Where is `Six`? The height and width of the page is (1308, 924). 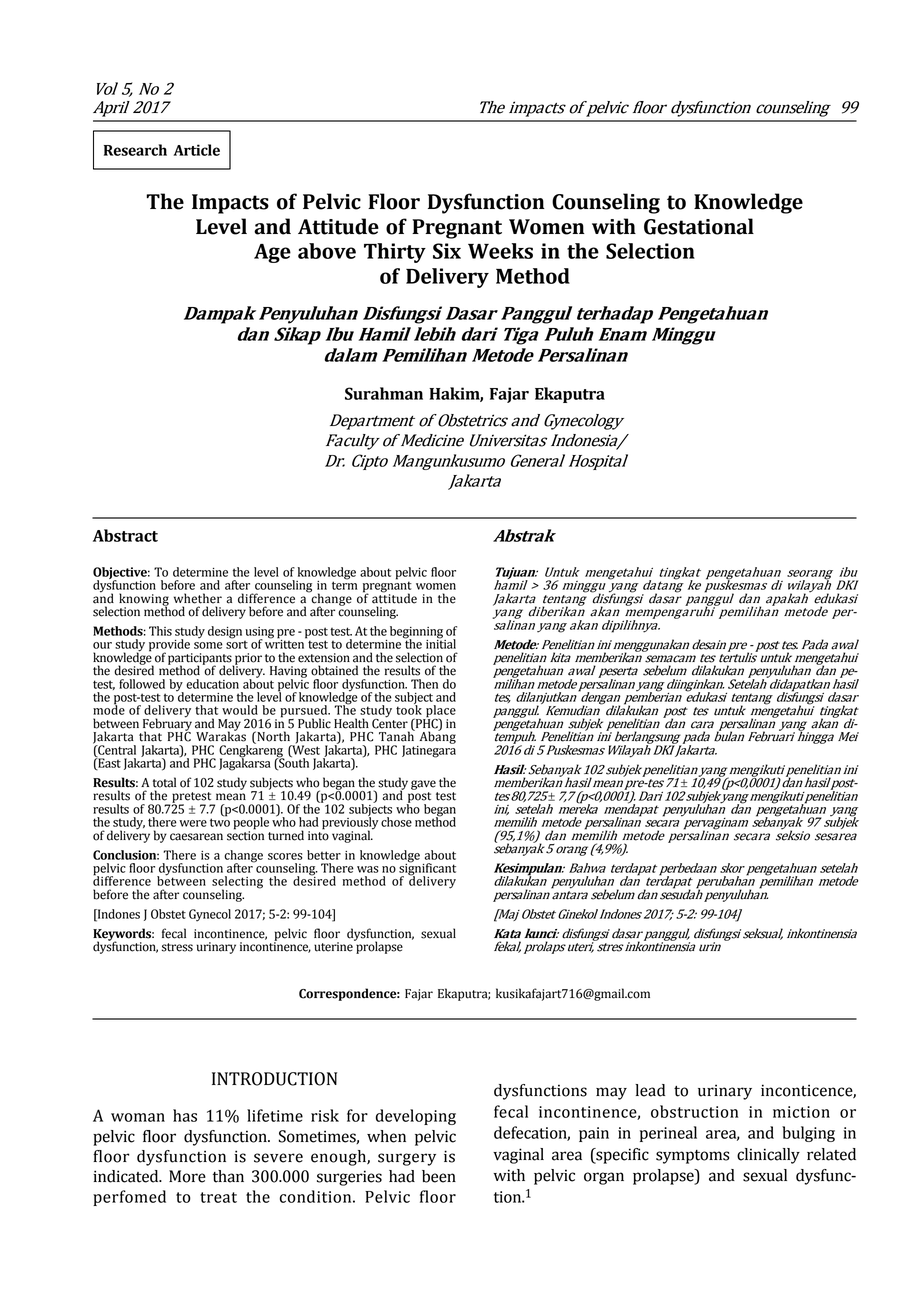
Six is located at coordinates (447, 251).
